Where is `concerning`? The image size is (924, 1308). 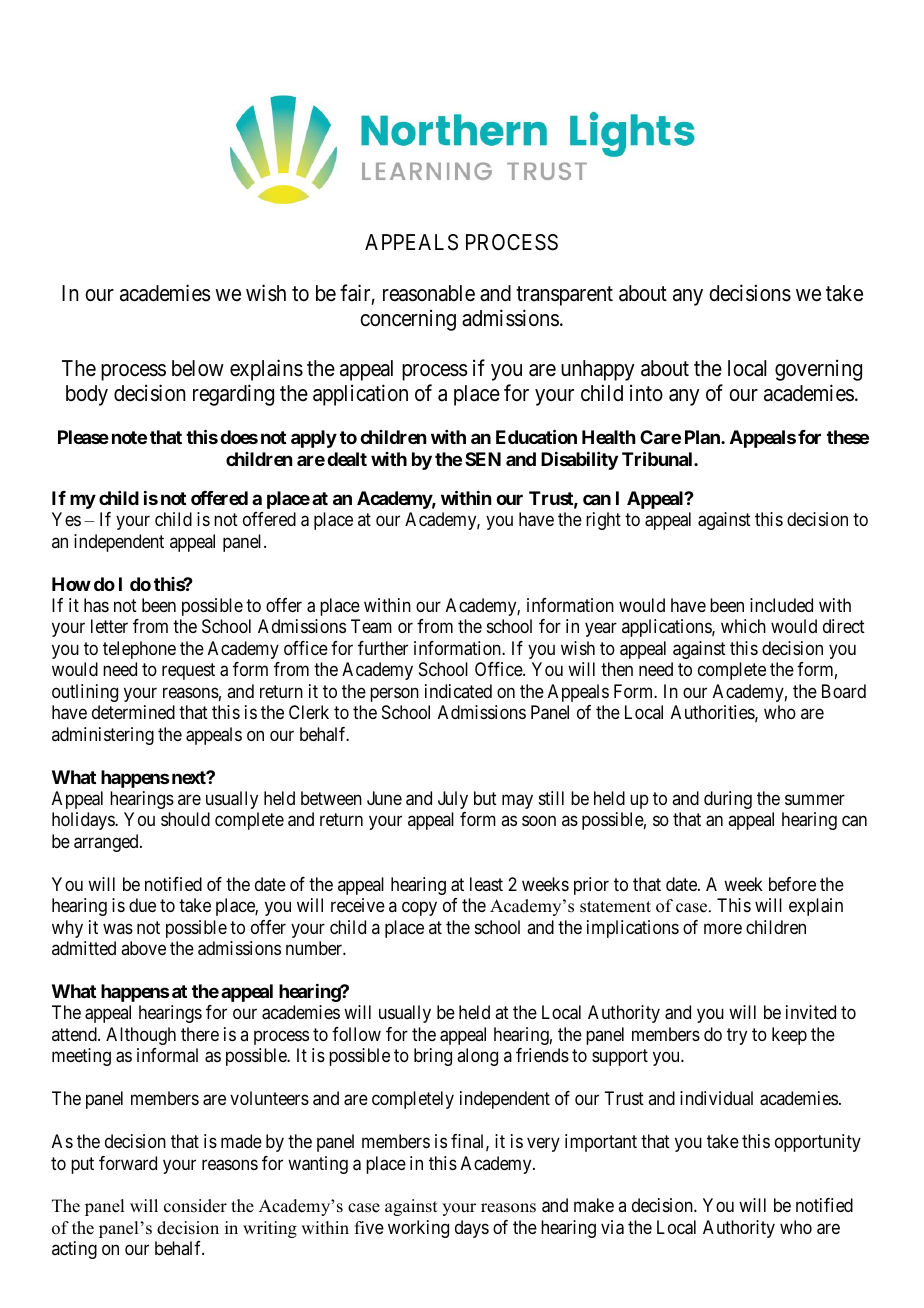
concerning is located at coordinates (408, 320).
